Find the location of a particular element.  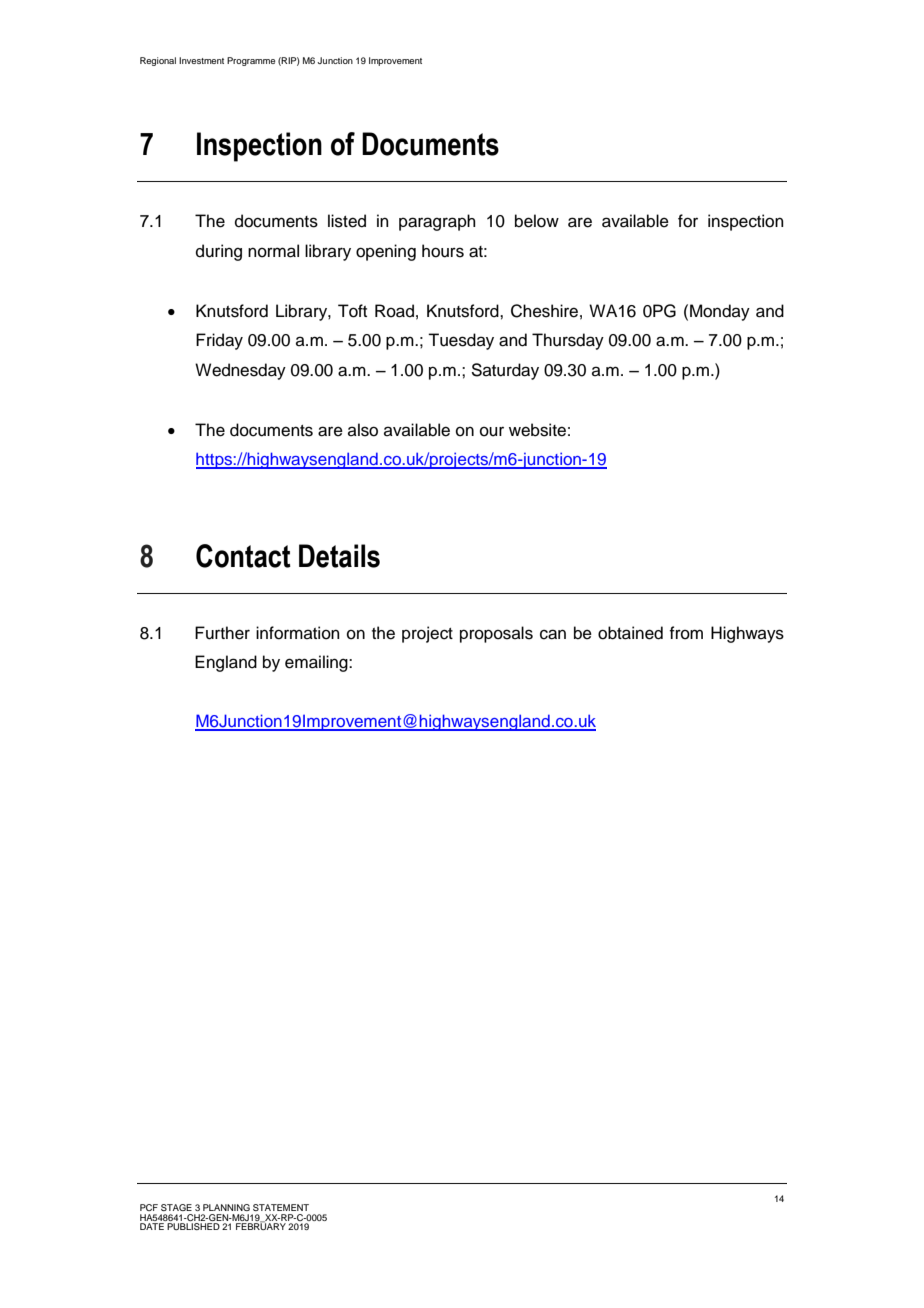

Investment is located at coordinates (201, 60).
